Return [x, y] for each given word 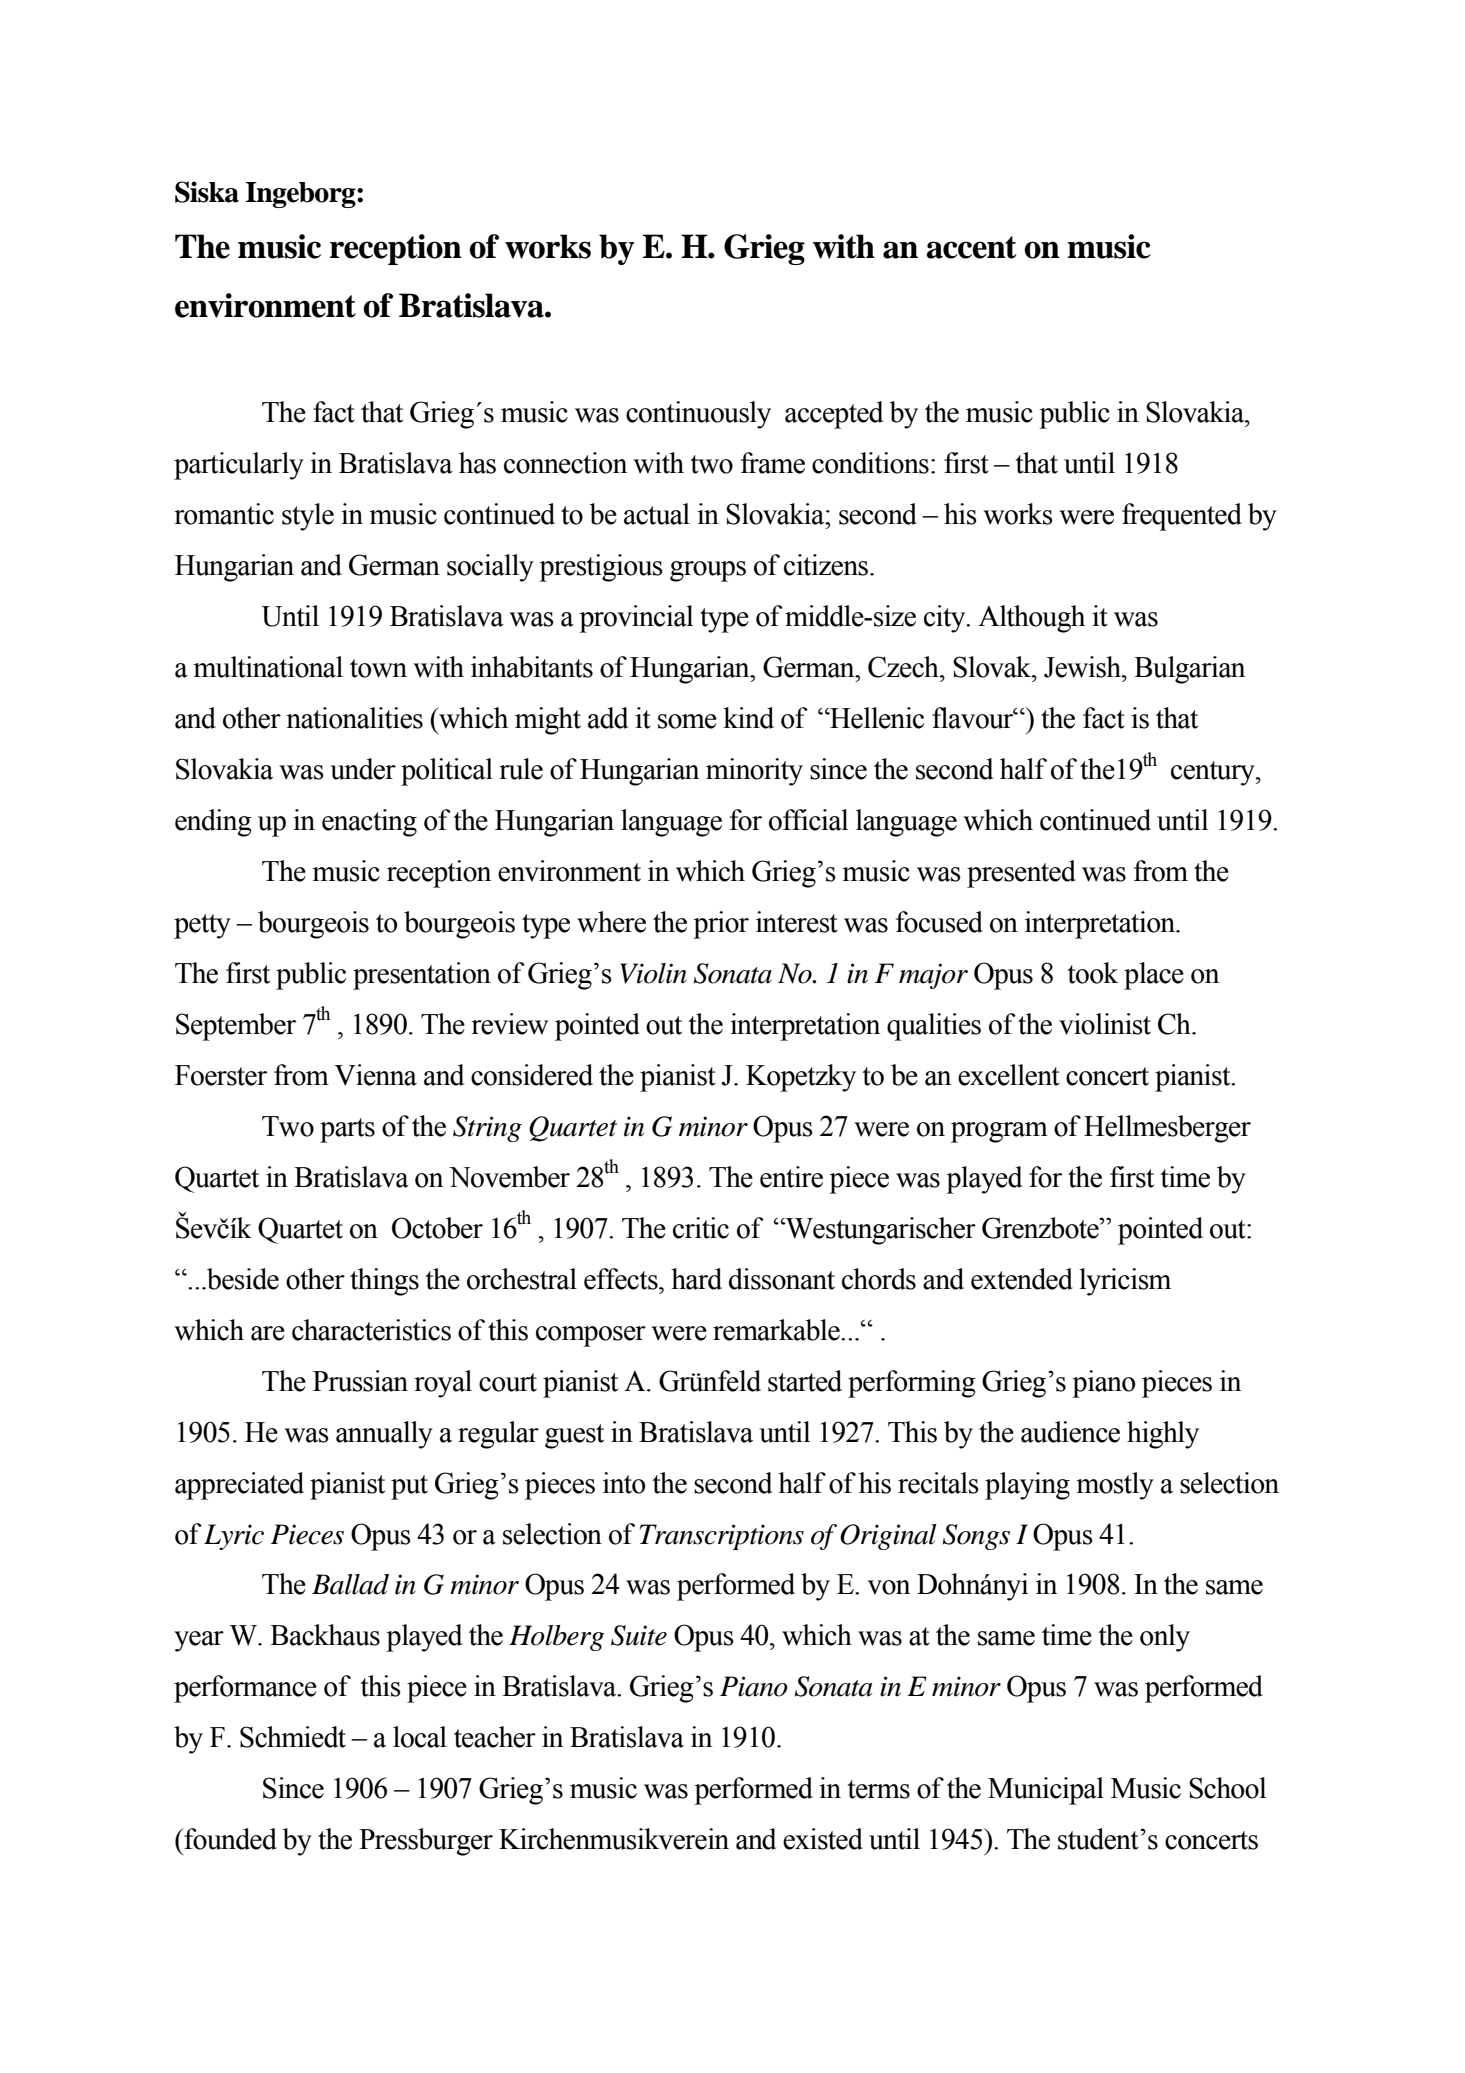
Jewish [1084, 667]
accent [971, 247]
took [1092, 973]
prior [721, 925]
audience [1070, 1432]
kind [748, 718]
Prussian [360, 1381]
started [805, 1381]
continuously [698, 415]
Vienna [375, 1075]
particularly [239, 466]
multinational [268, 667]
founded [229, 1839]
